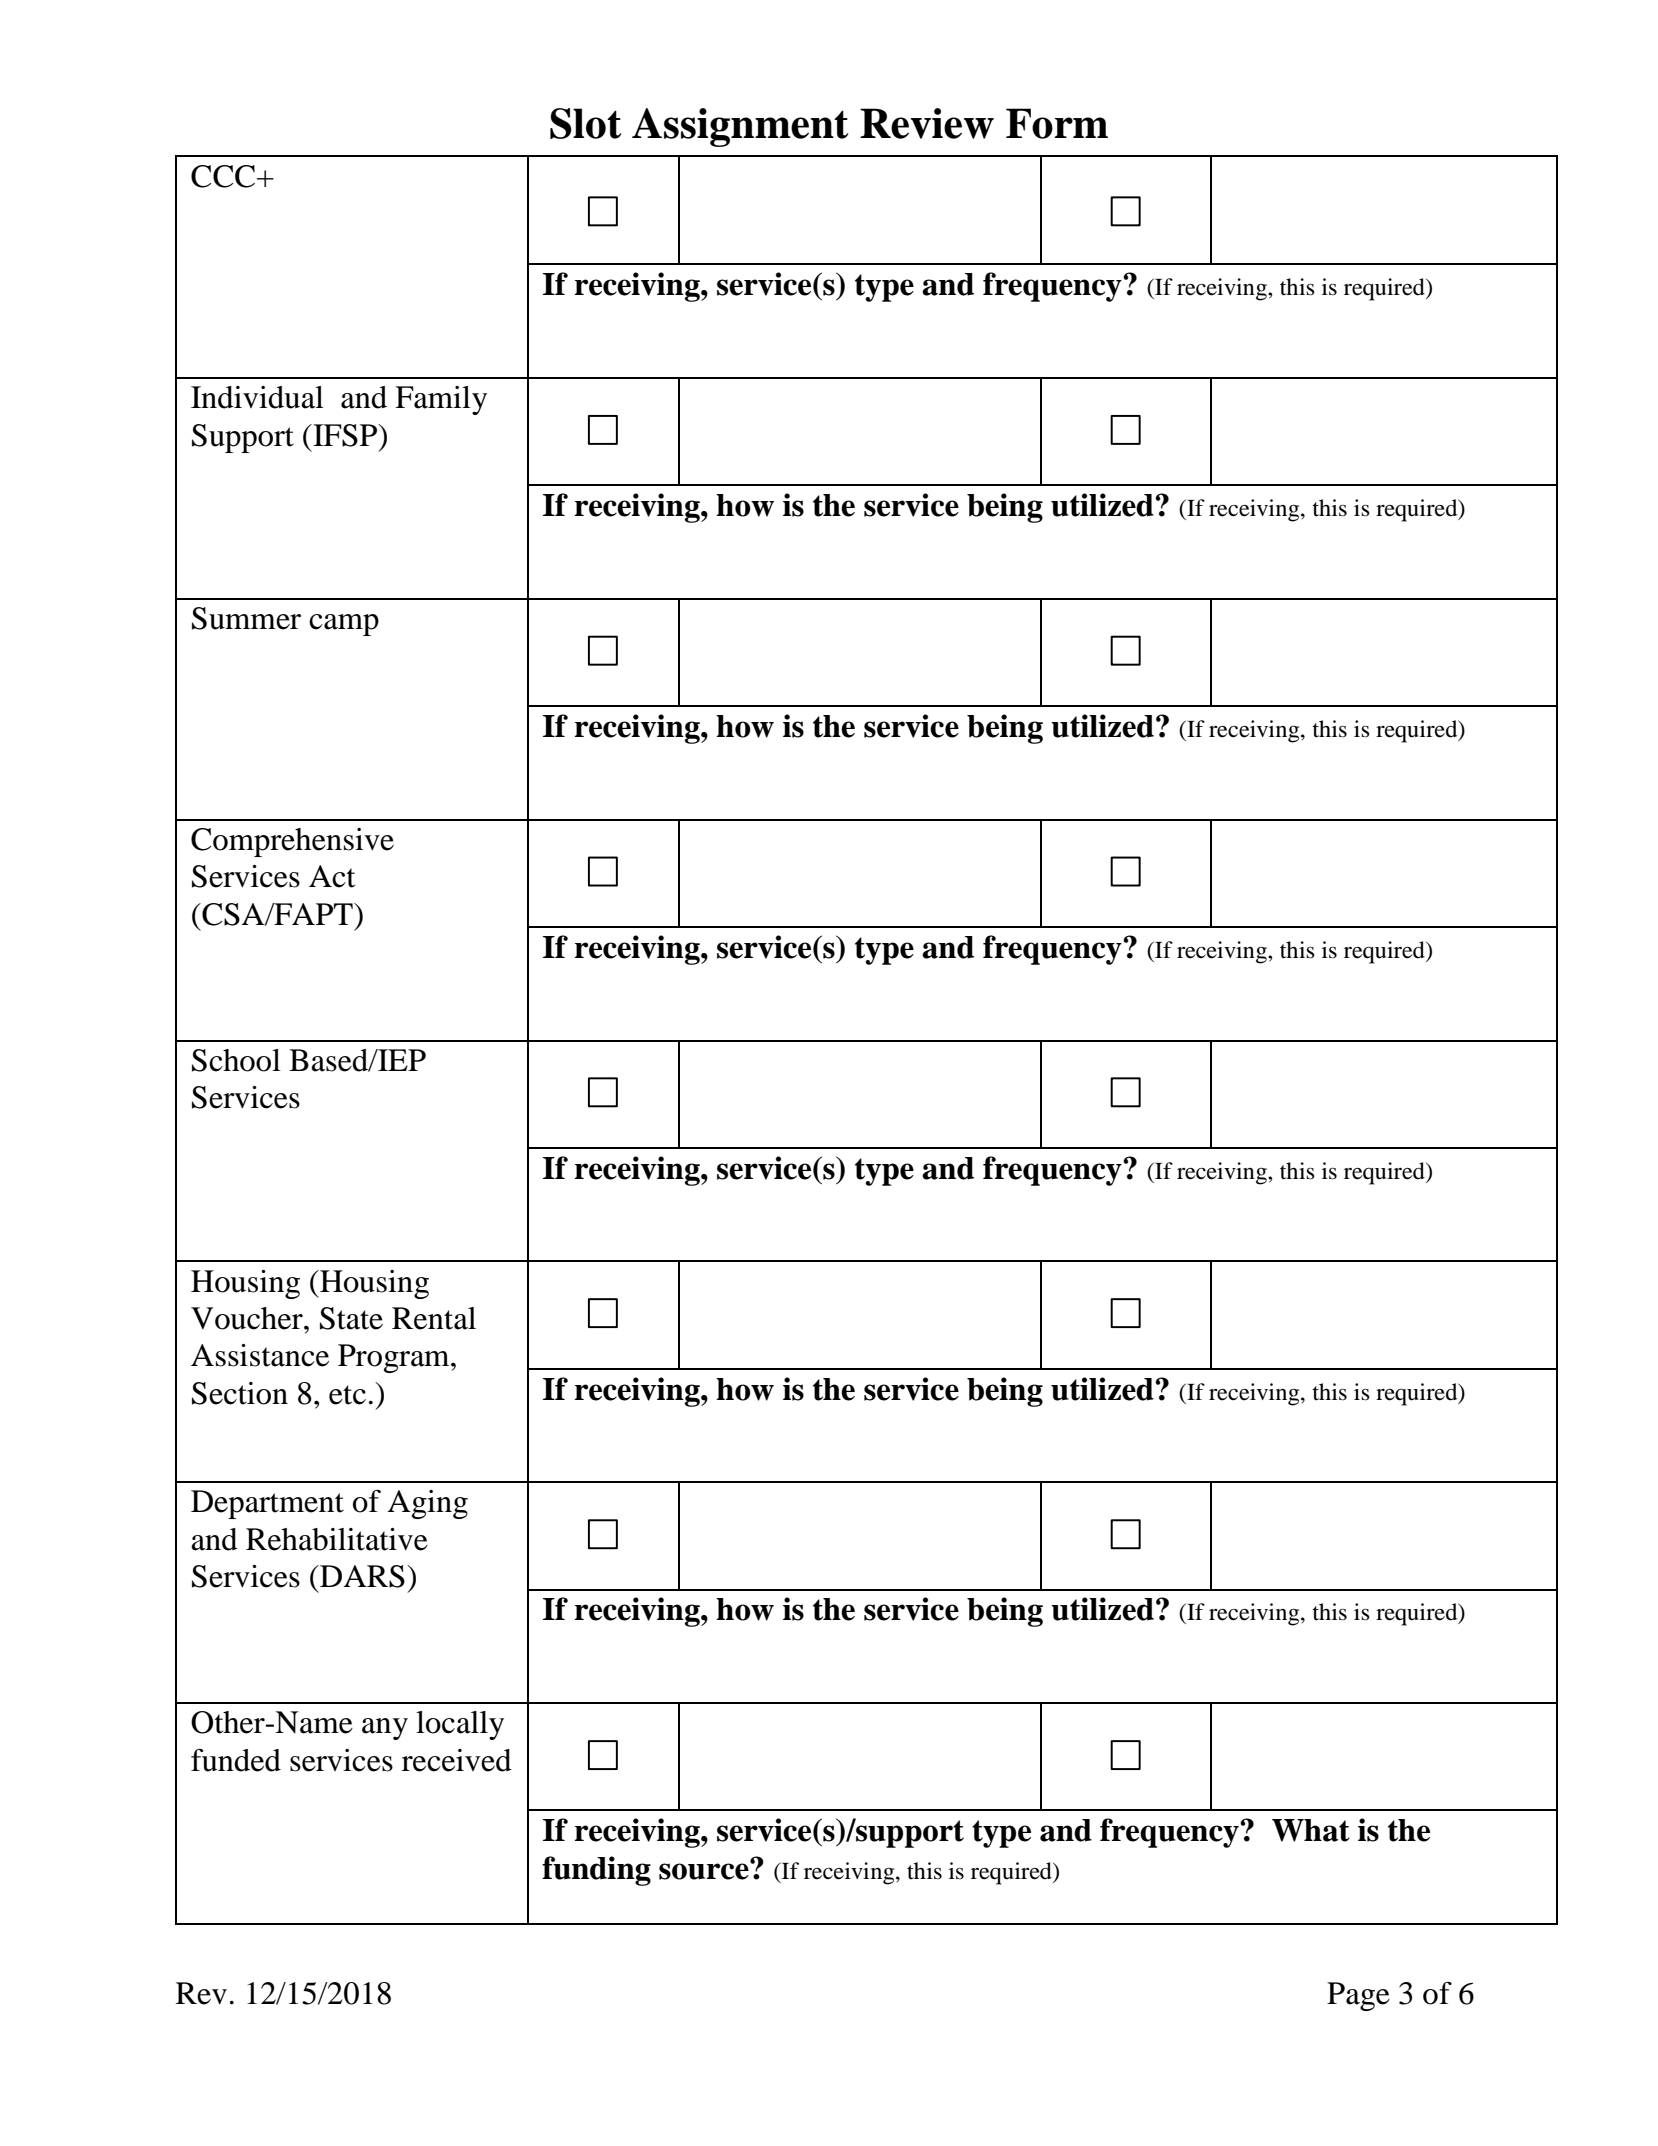 This screenshot has height=2146, width=1658. What do you see at coordinates (740, 127) in the screenshot?
I see `Assignment` at bounding box center [740, 127].
